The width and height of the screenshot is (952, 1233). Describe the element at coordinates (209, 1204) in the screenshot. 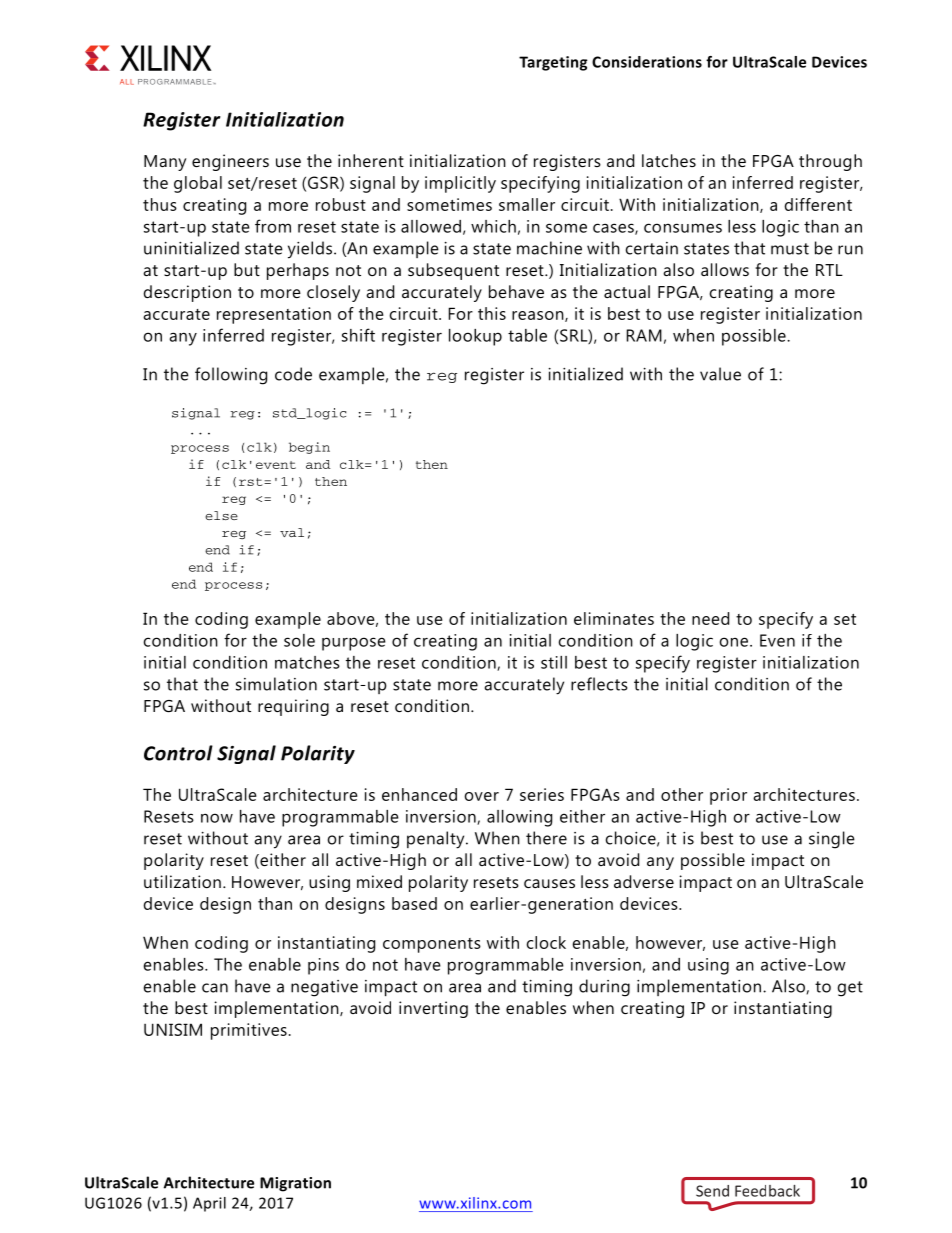

I see `April` at that location.
